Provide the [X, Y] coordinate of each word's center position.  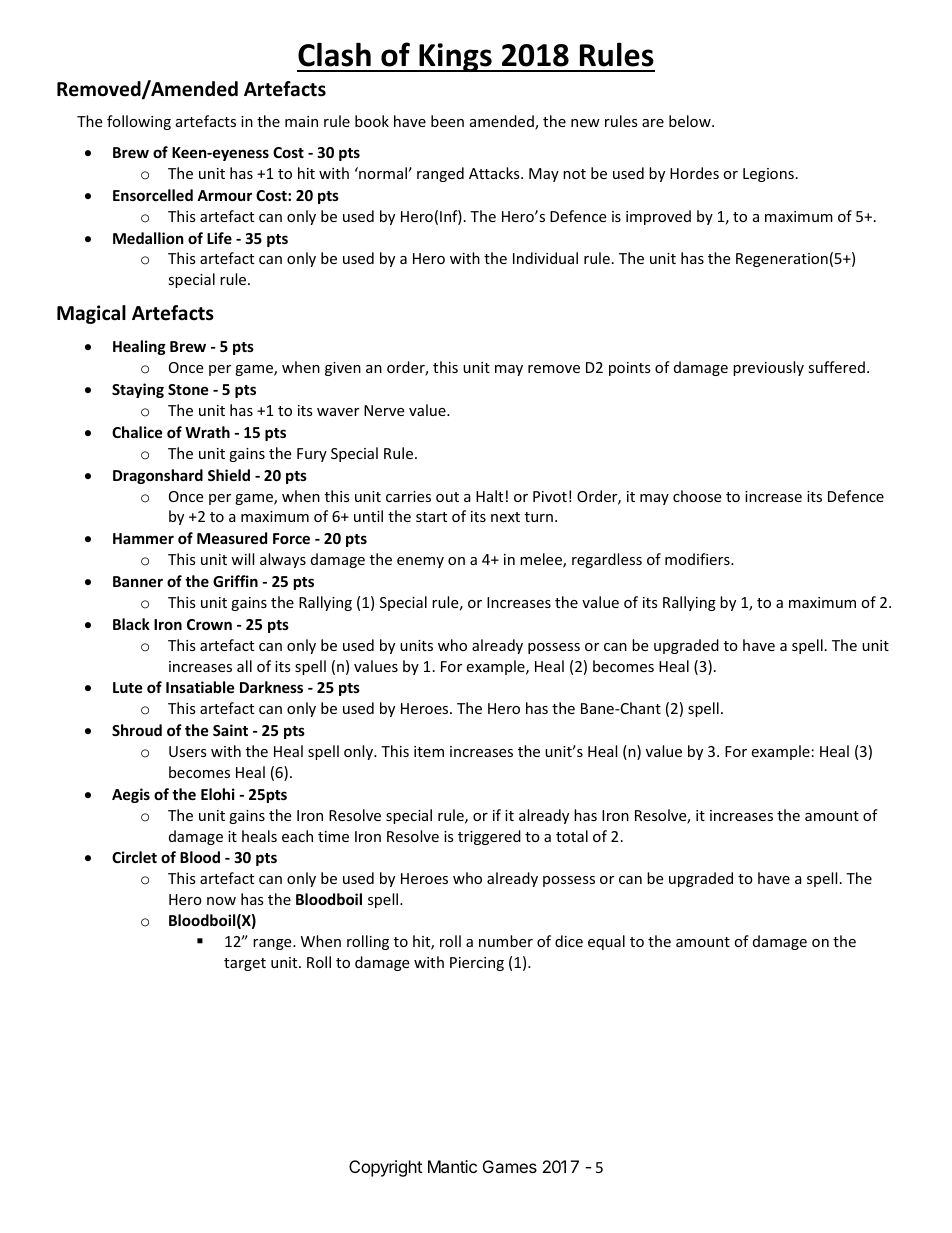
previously [768, 368]
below [691, 121]
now [221, 901]
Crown [209, 624]
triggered [489, 837]
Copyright [385, 1168]
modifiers [698, 559]
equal [606, 942]
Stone [188, 389]
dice [569, 941]
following [139, 122]
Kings [455, 57]
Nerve [384, 410]
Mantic [452, 1166]
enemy [420, 562]
